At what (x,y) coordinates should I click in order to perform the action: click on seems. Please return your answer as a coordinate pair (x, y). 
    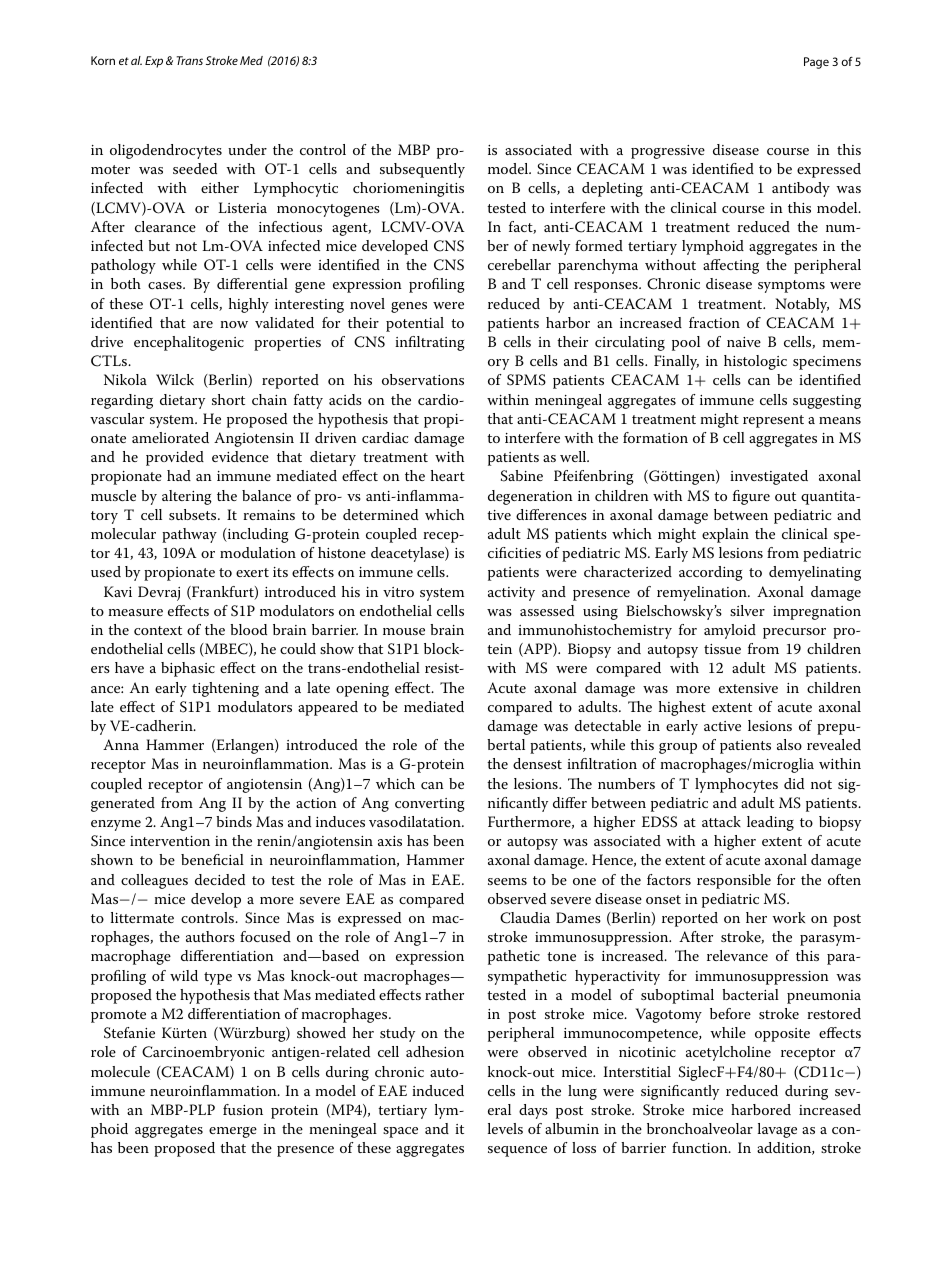
    Looking at the image, I should click on (507, 881).
